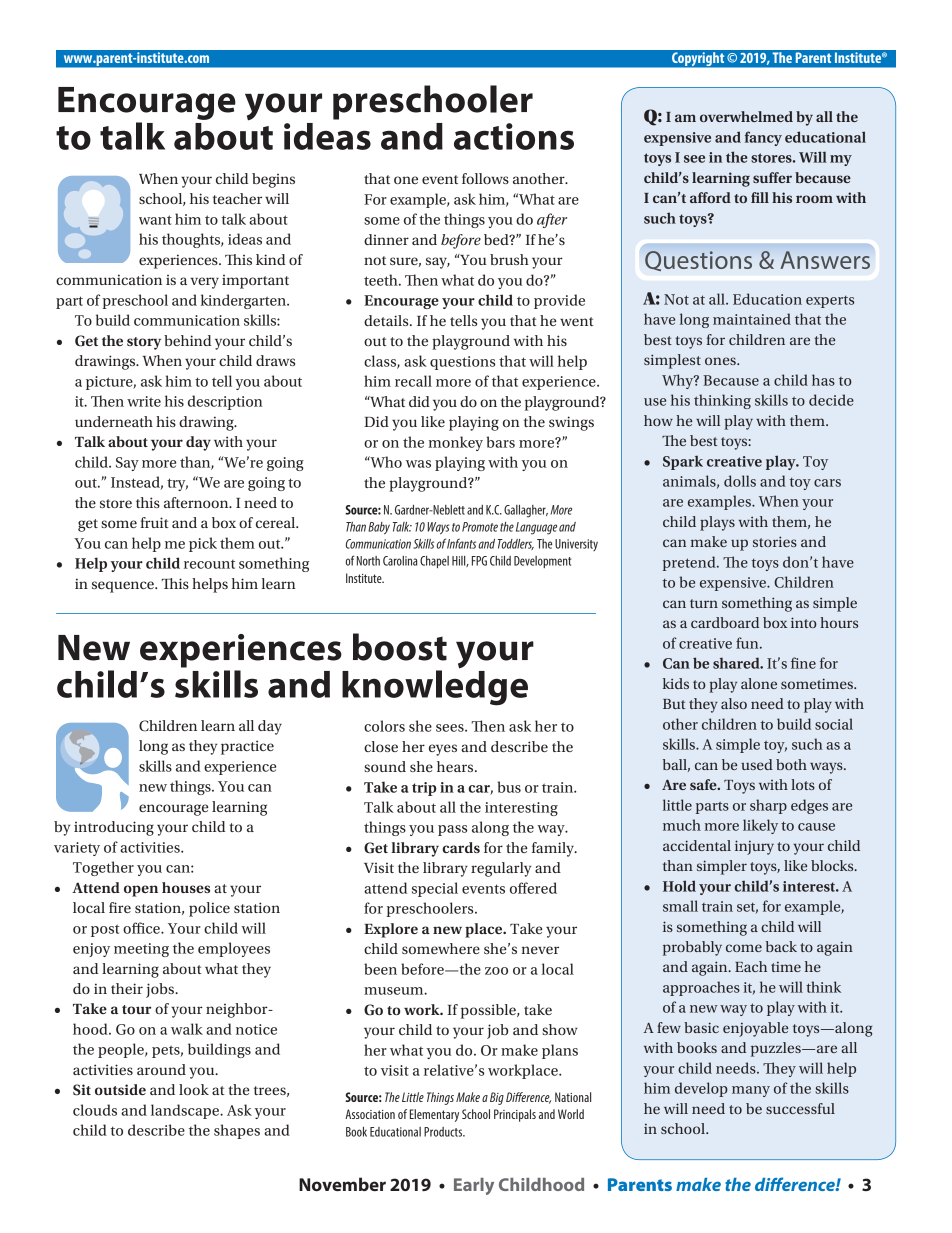  I want to click on fun, so click(748, 643).
